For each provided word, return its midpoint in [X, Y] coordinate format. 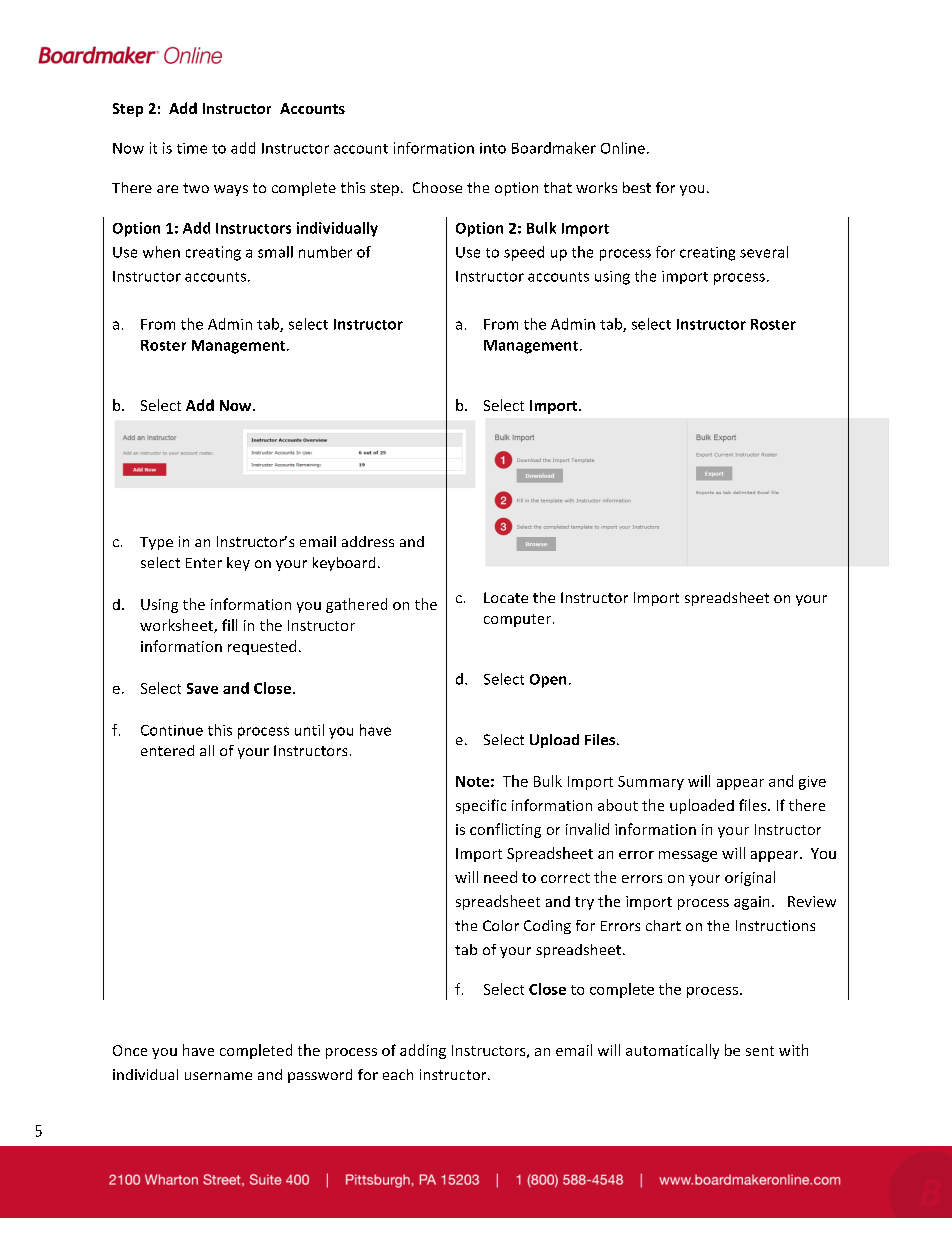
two [196, 188]
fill [229, 625]
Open [548, 681]
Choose [437, 187]
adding [423, 1051]
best [637, 187]
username [218, 1076]
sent [760, 1051]
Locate [506, 597]
